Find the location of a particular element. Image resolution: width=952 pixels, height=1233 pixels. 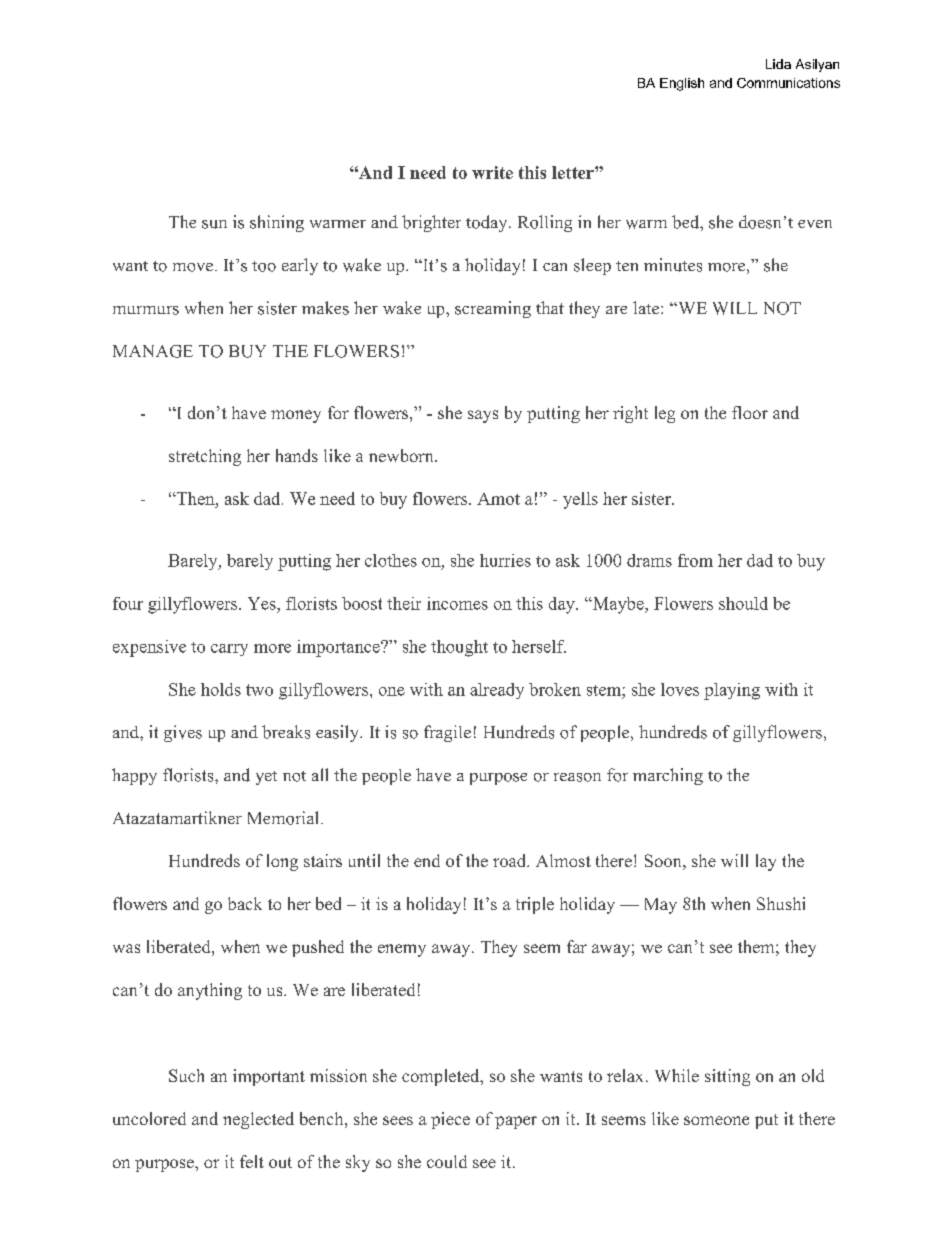

carry is located at coordinates (229, 650).
